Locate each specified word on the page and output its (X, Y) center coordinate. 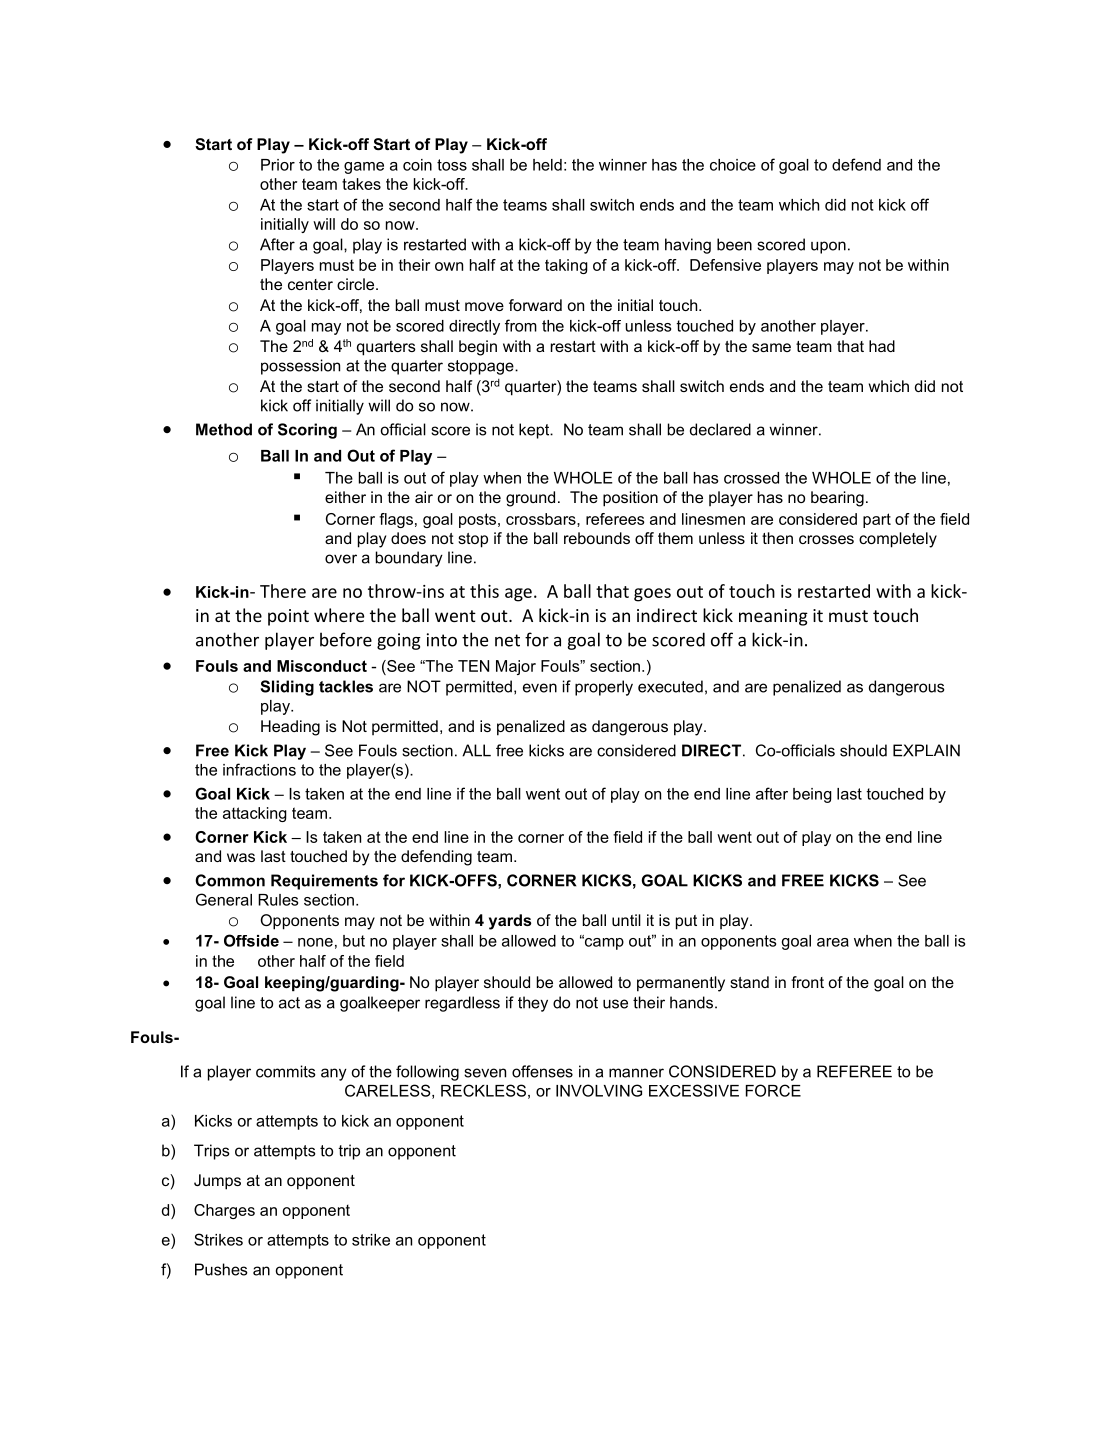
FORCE (773, 1090)
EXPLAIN (926, 750)
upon (828, 247)
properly (604, 688)
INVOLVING (599, 1090)
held (547, 165)
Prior (278, 165)
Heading (290, 728)
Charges (224, 1211)
